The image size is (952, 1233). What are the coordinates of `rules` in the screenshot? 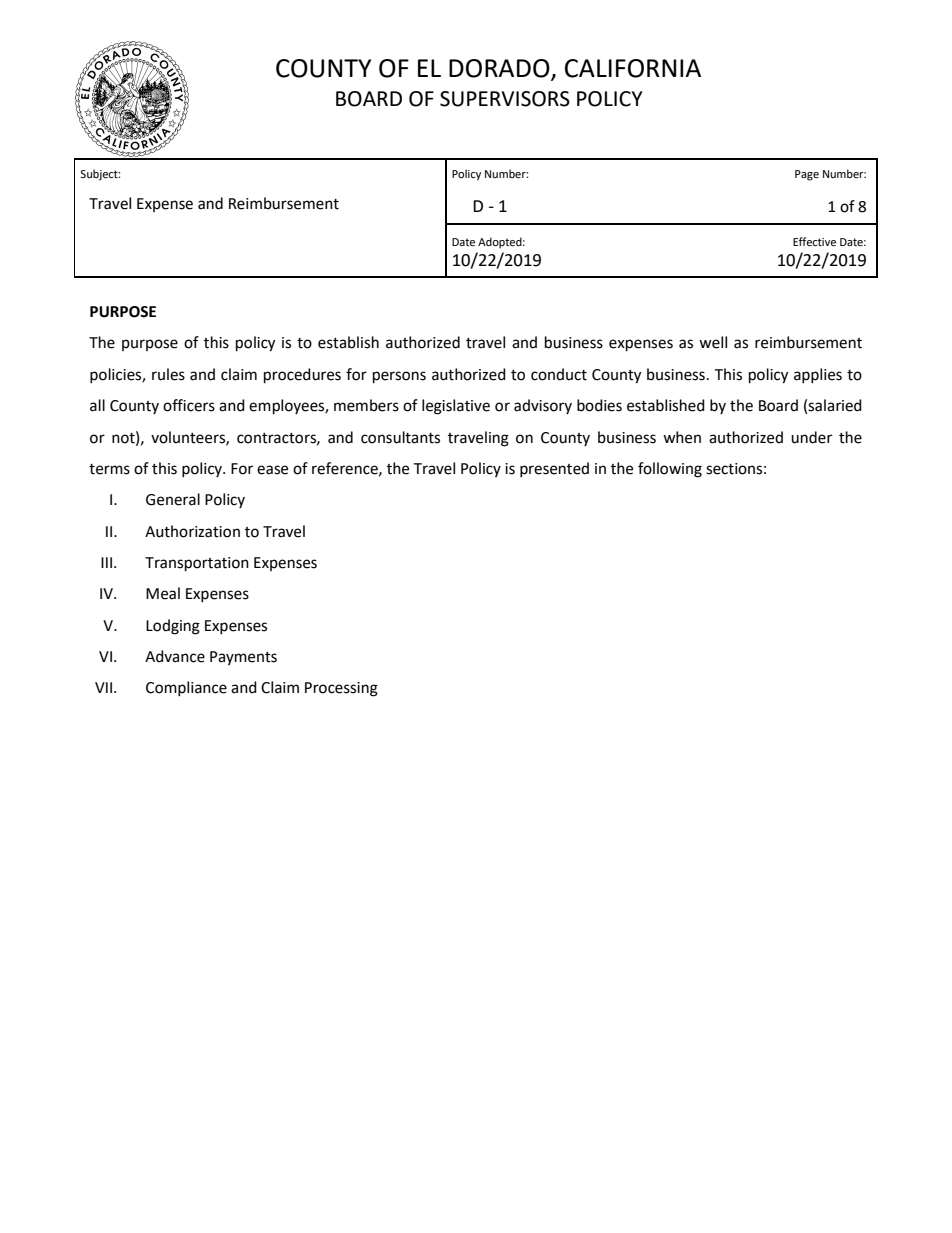 It's located at (168, 374).
